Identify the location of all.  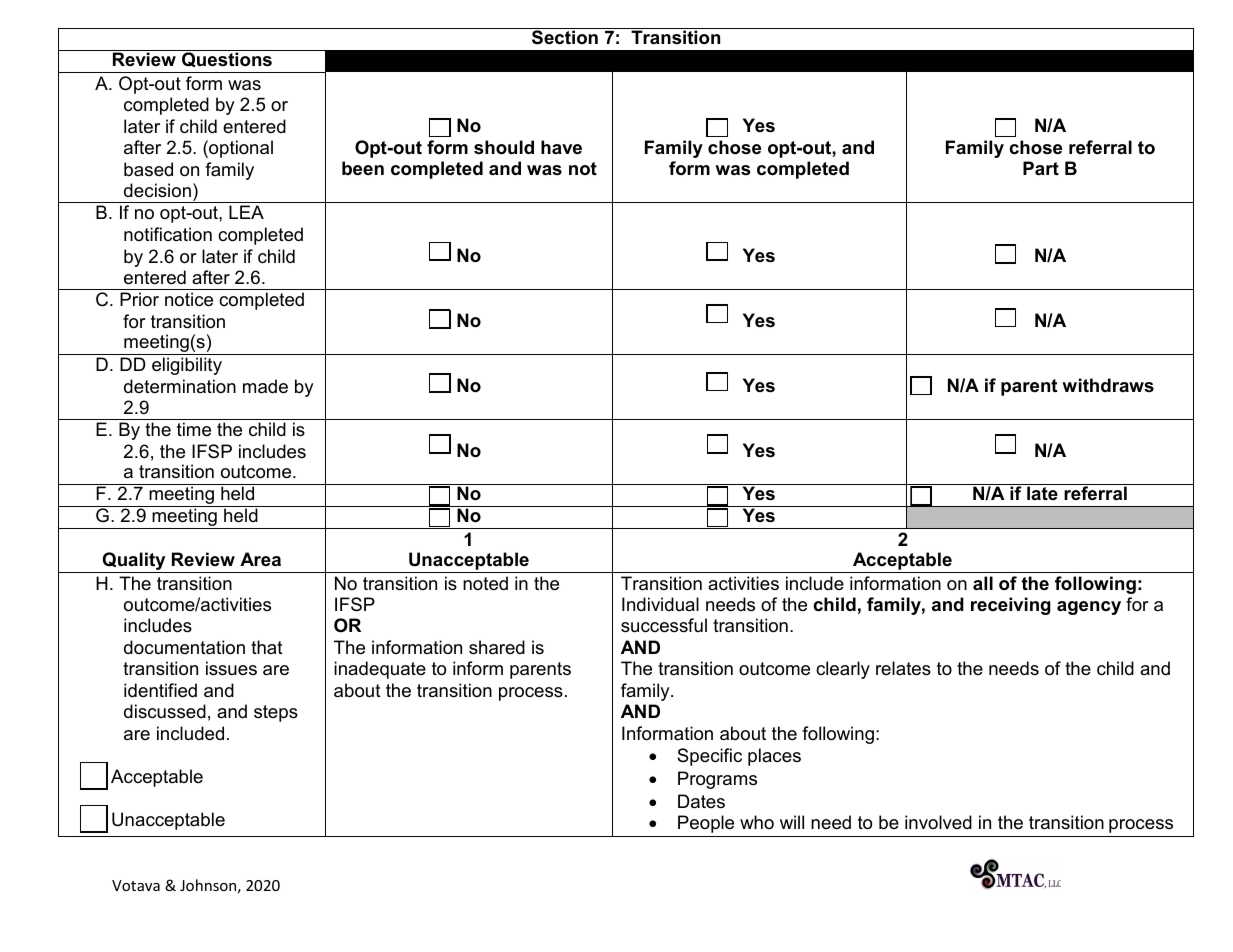
(983, 583).
